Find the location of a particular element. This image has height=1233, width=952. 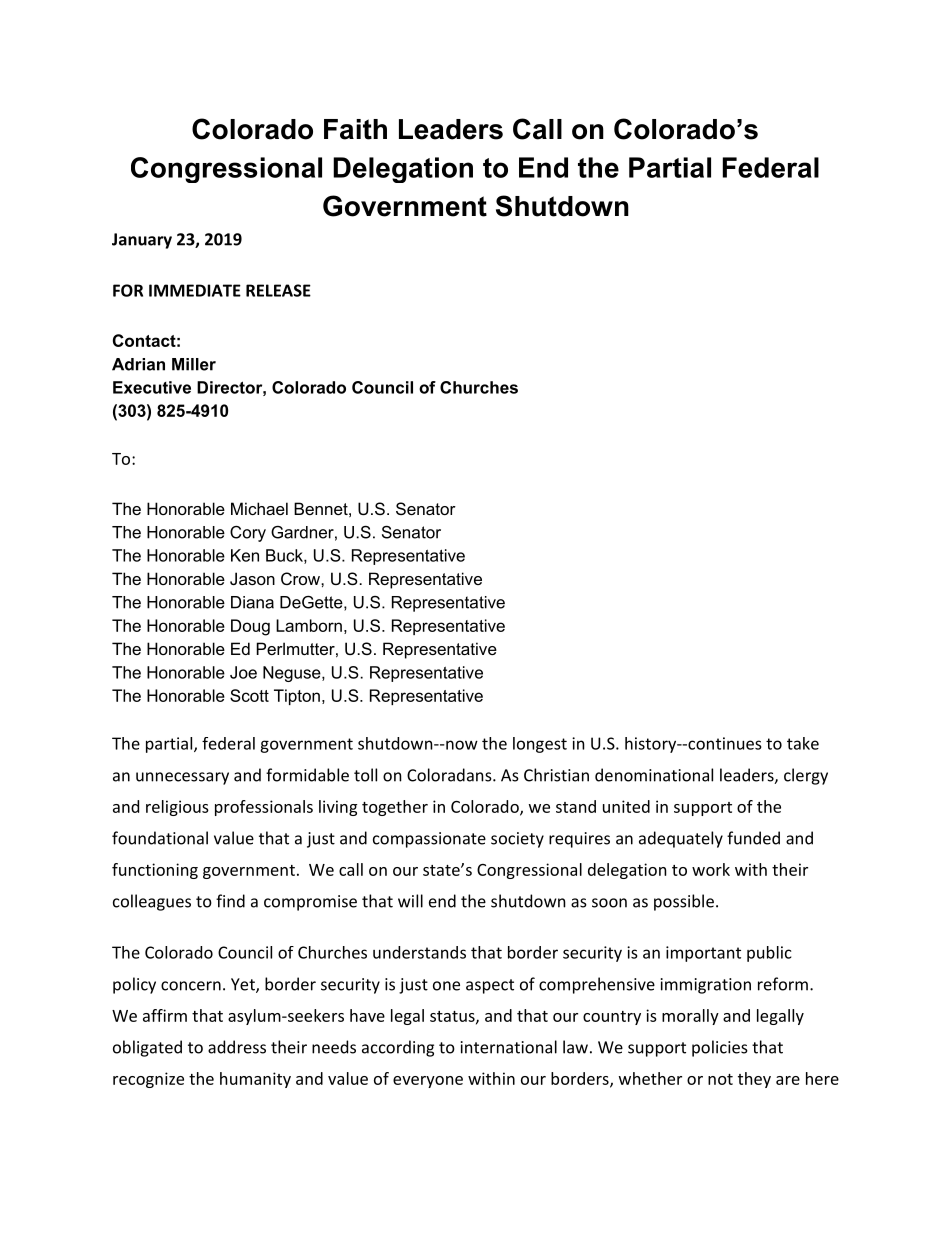

Faith is located at coordinates (355, 129).
